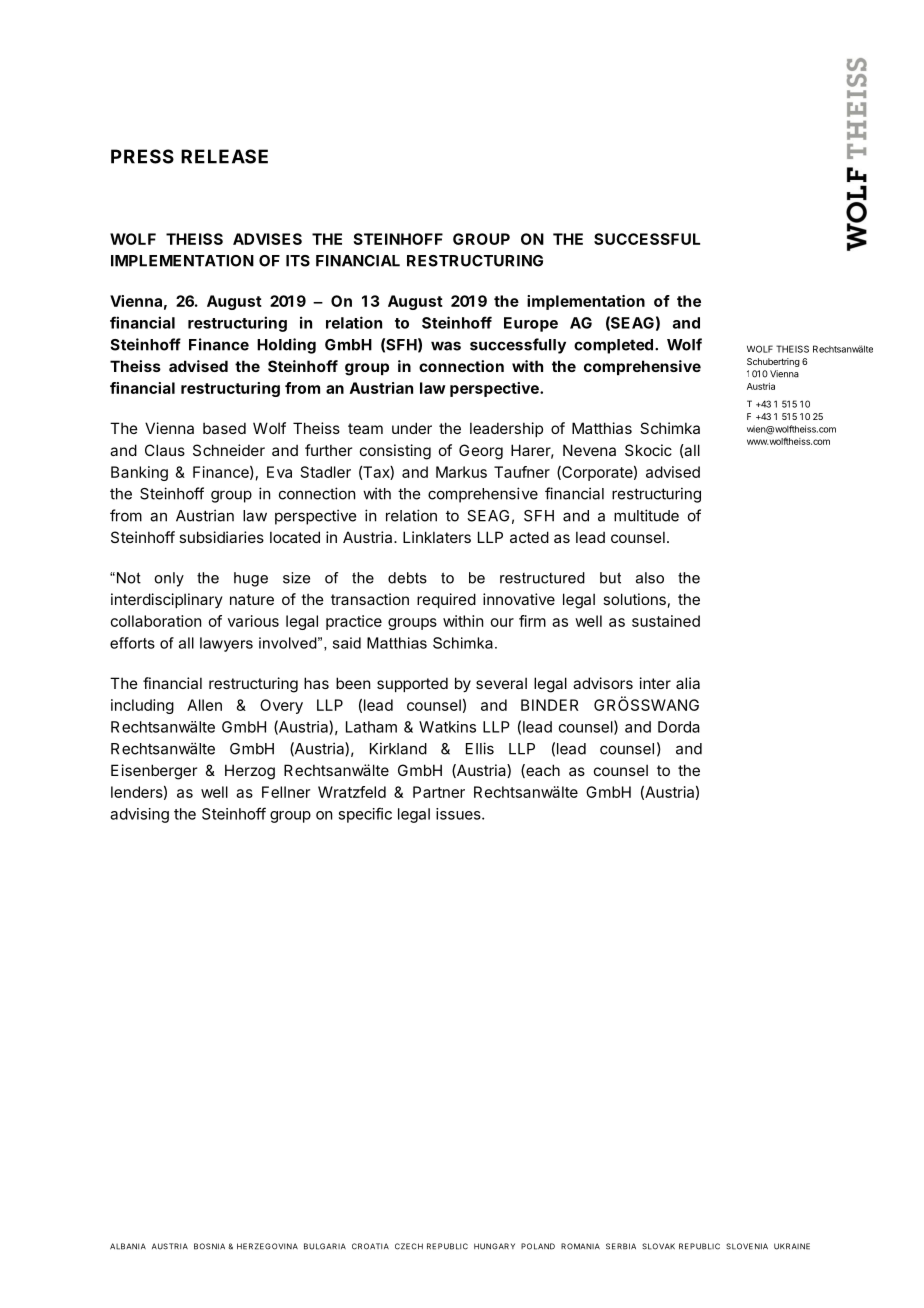  Describe the element at coordinates (459, 814) in the screenshot. I see `issues` at that location.
